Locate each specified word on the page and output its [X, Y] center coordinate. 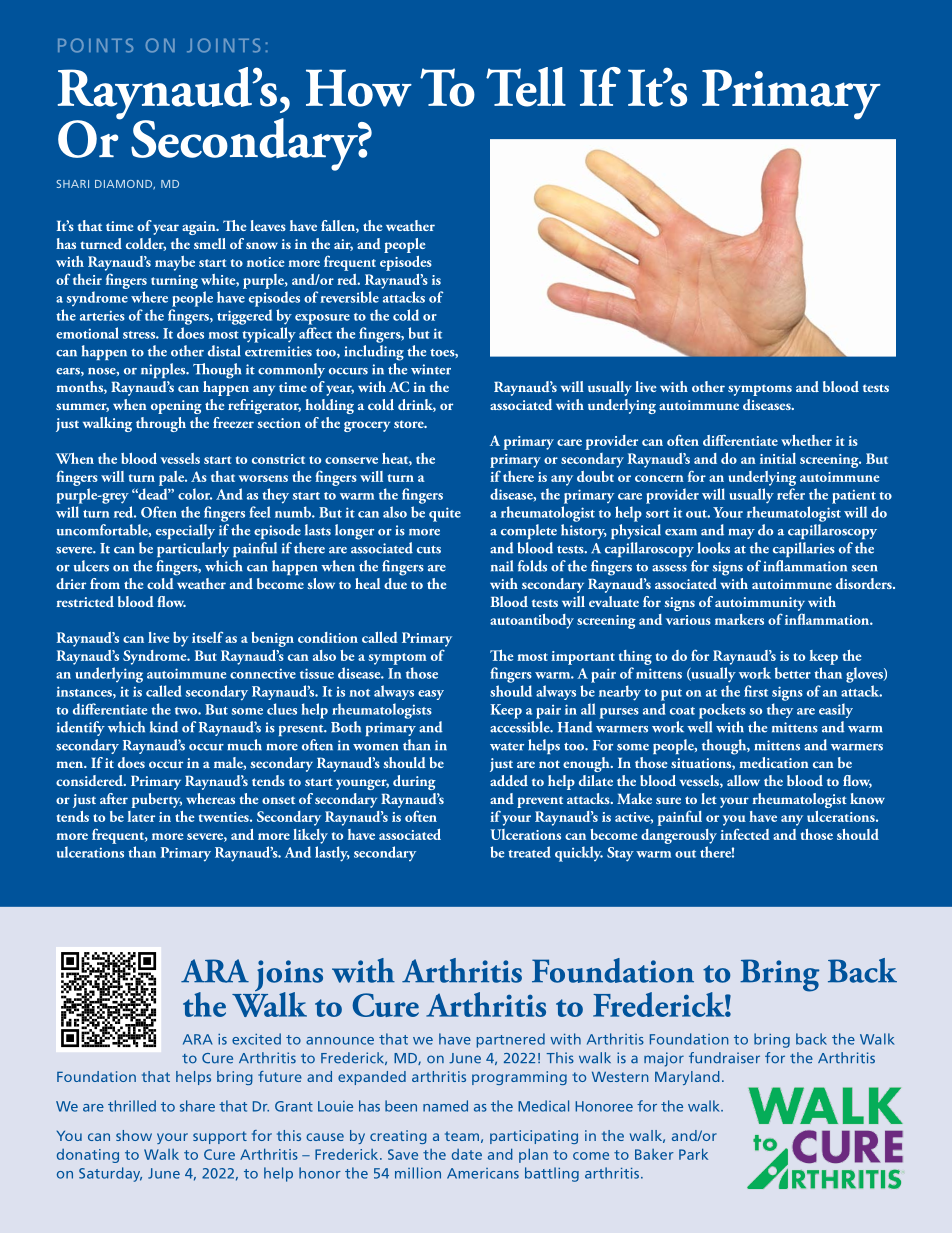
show [134, 1135]
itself [207, 637]
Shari [72, 184]
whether [806, 440]
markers [739, 619]
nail [502, 566]
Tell [526, 87]
